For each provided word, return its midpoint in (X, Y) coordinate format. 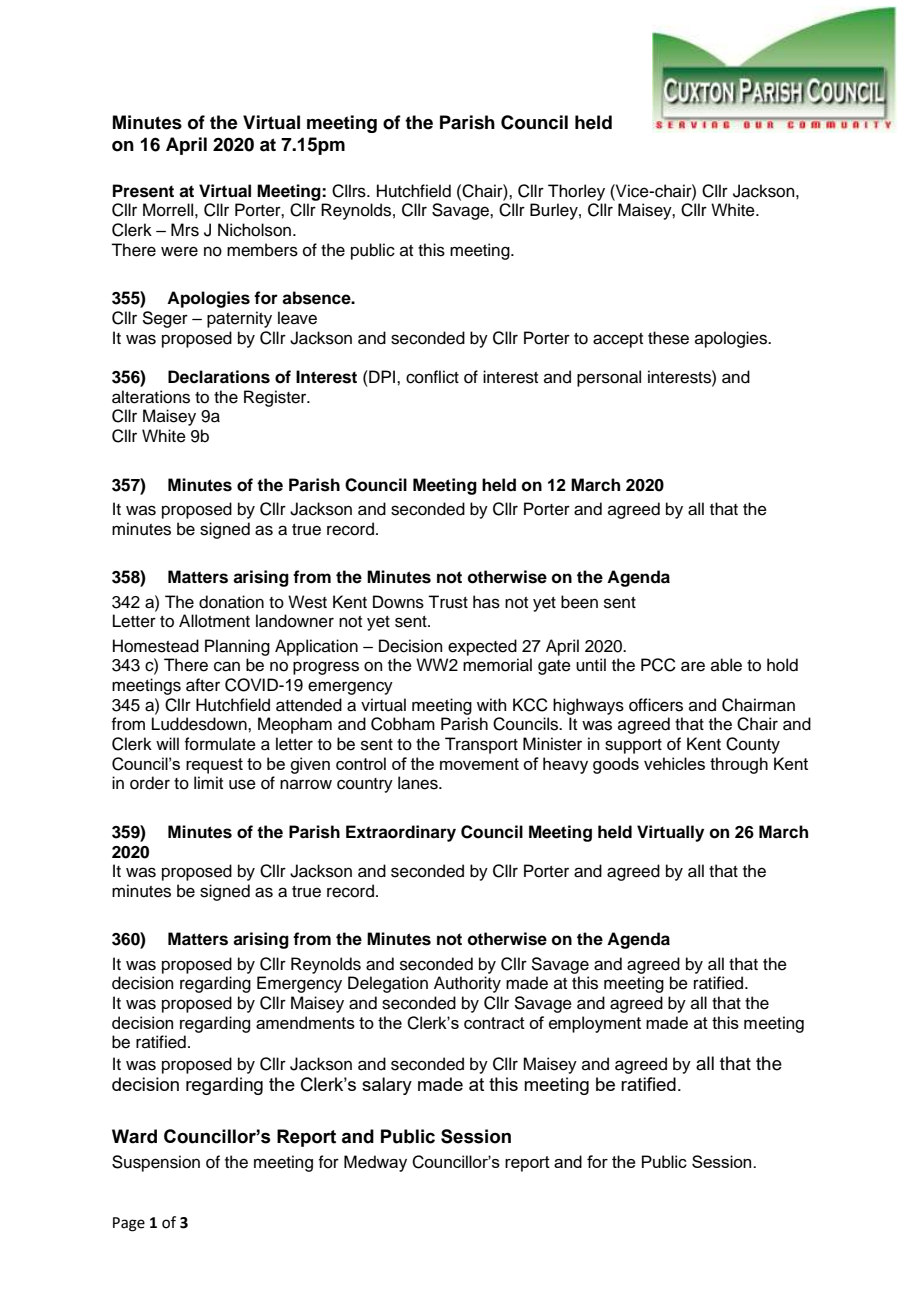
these (668, 338)
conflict (432, 377)
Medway (375, 1163)
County (753, 745)
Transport (481, 745)
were (179, 251)
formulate (220, 744)
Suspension (156, 1163)
